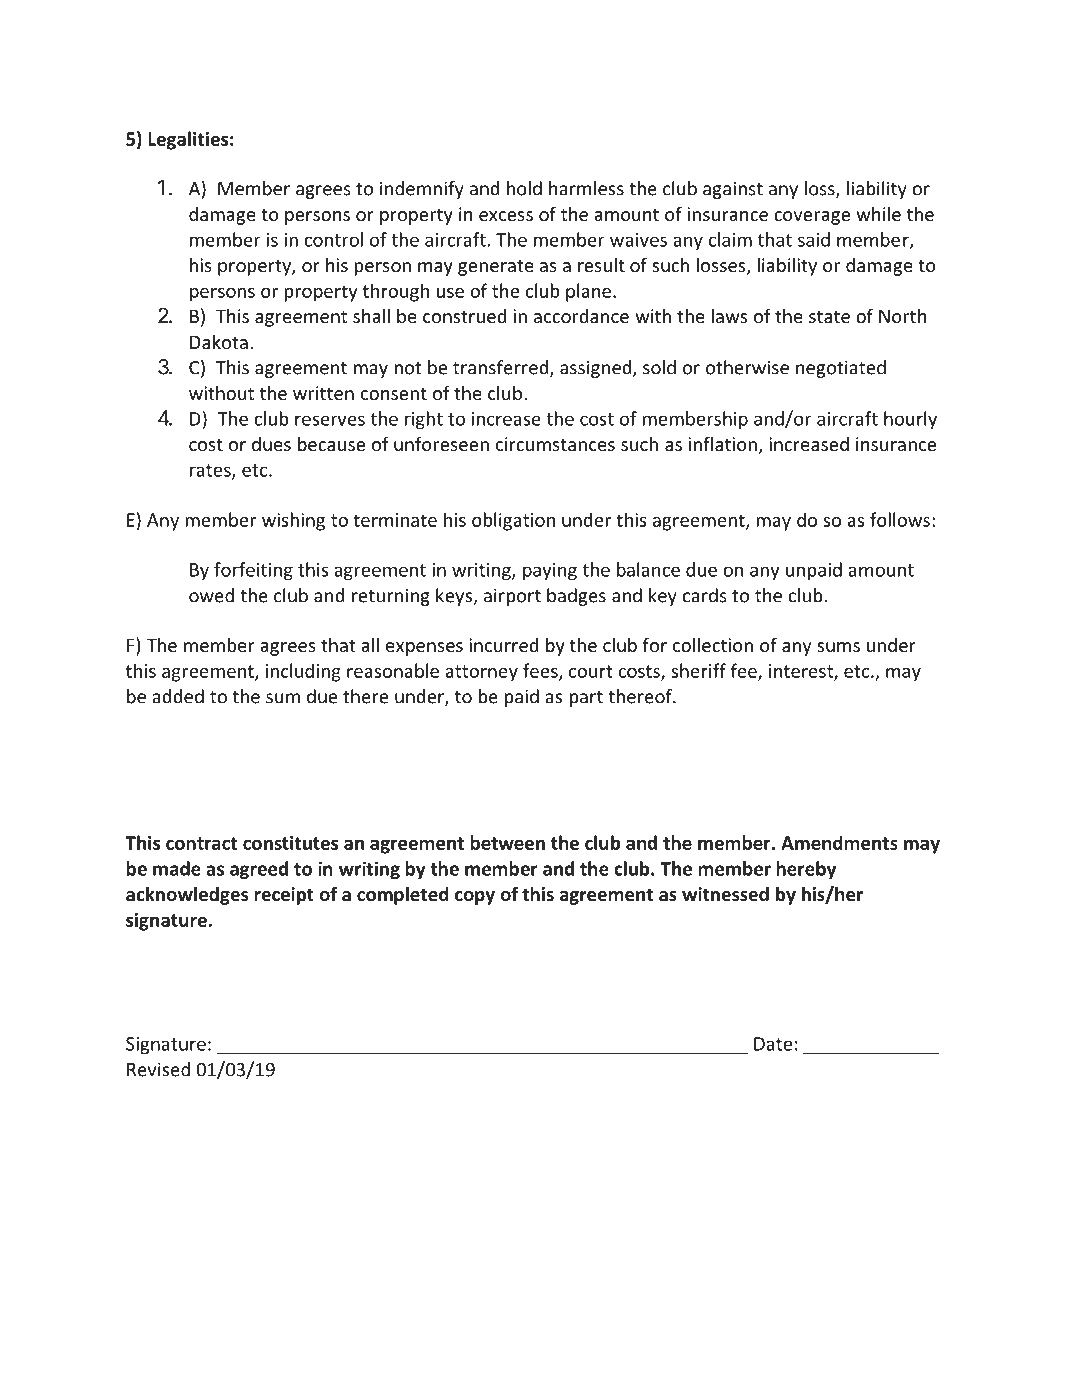 Image resolution: width=1067 pixels, height=1381 pixels. What do you see at coordinates (812, 218) in the screenshot?
I see `coverage` at bounding box center [812, 218].
